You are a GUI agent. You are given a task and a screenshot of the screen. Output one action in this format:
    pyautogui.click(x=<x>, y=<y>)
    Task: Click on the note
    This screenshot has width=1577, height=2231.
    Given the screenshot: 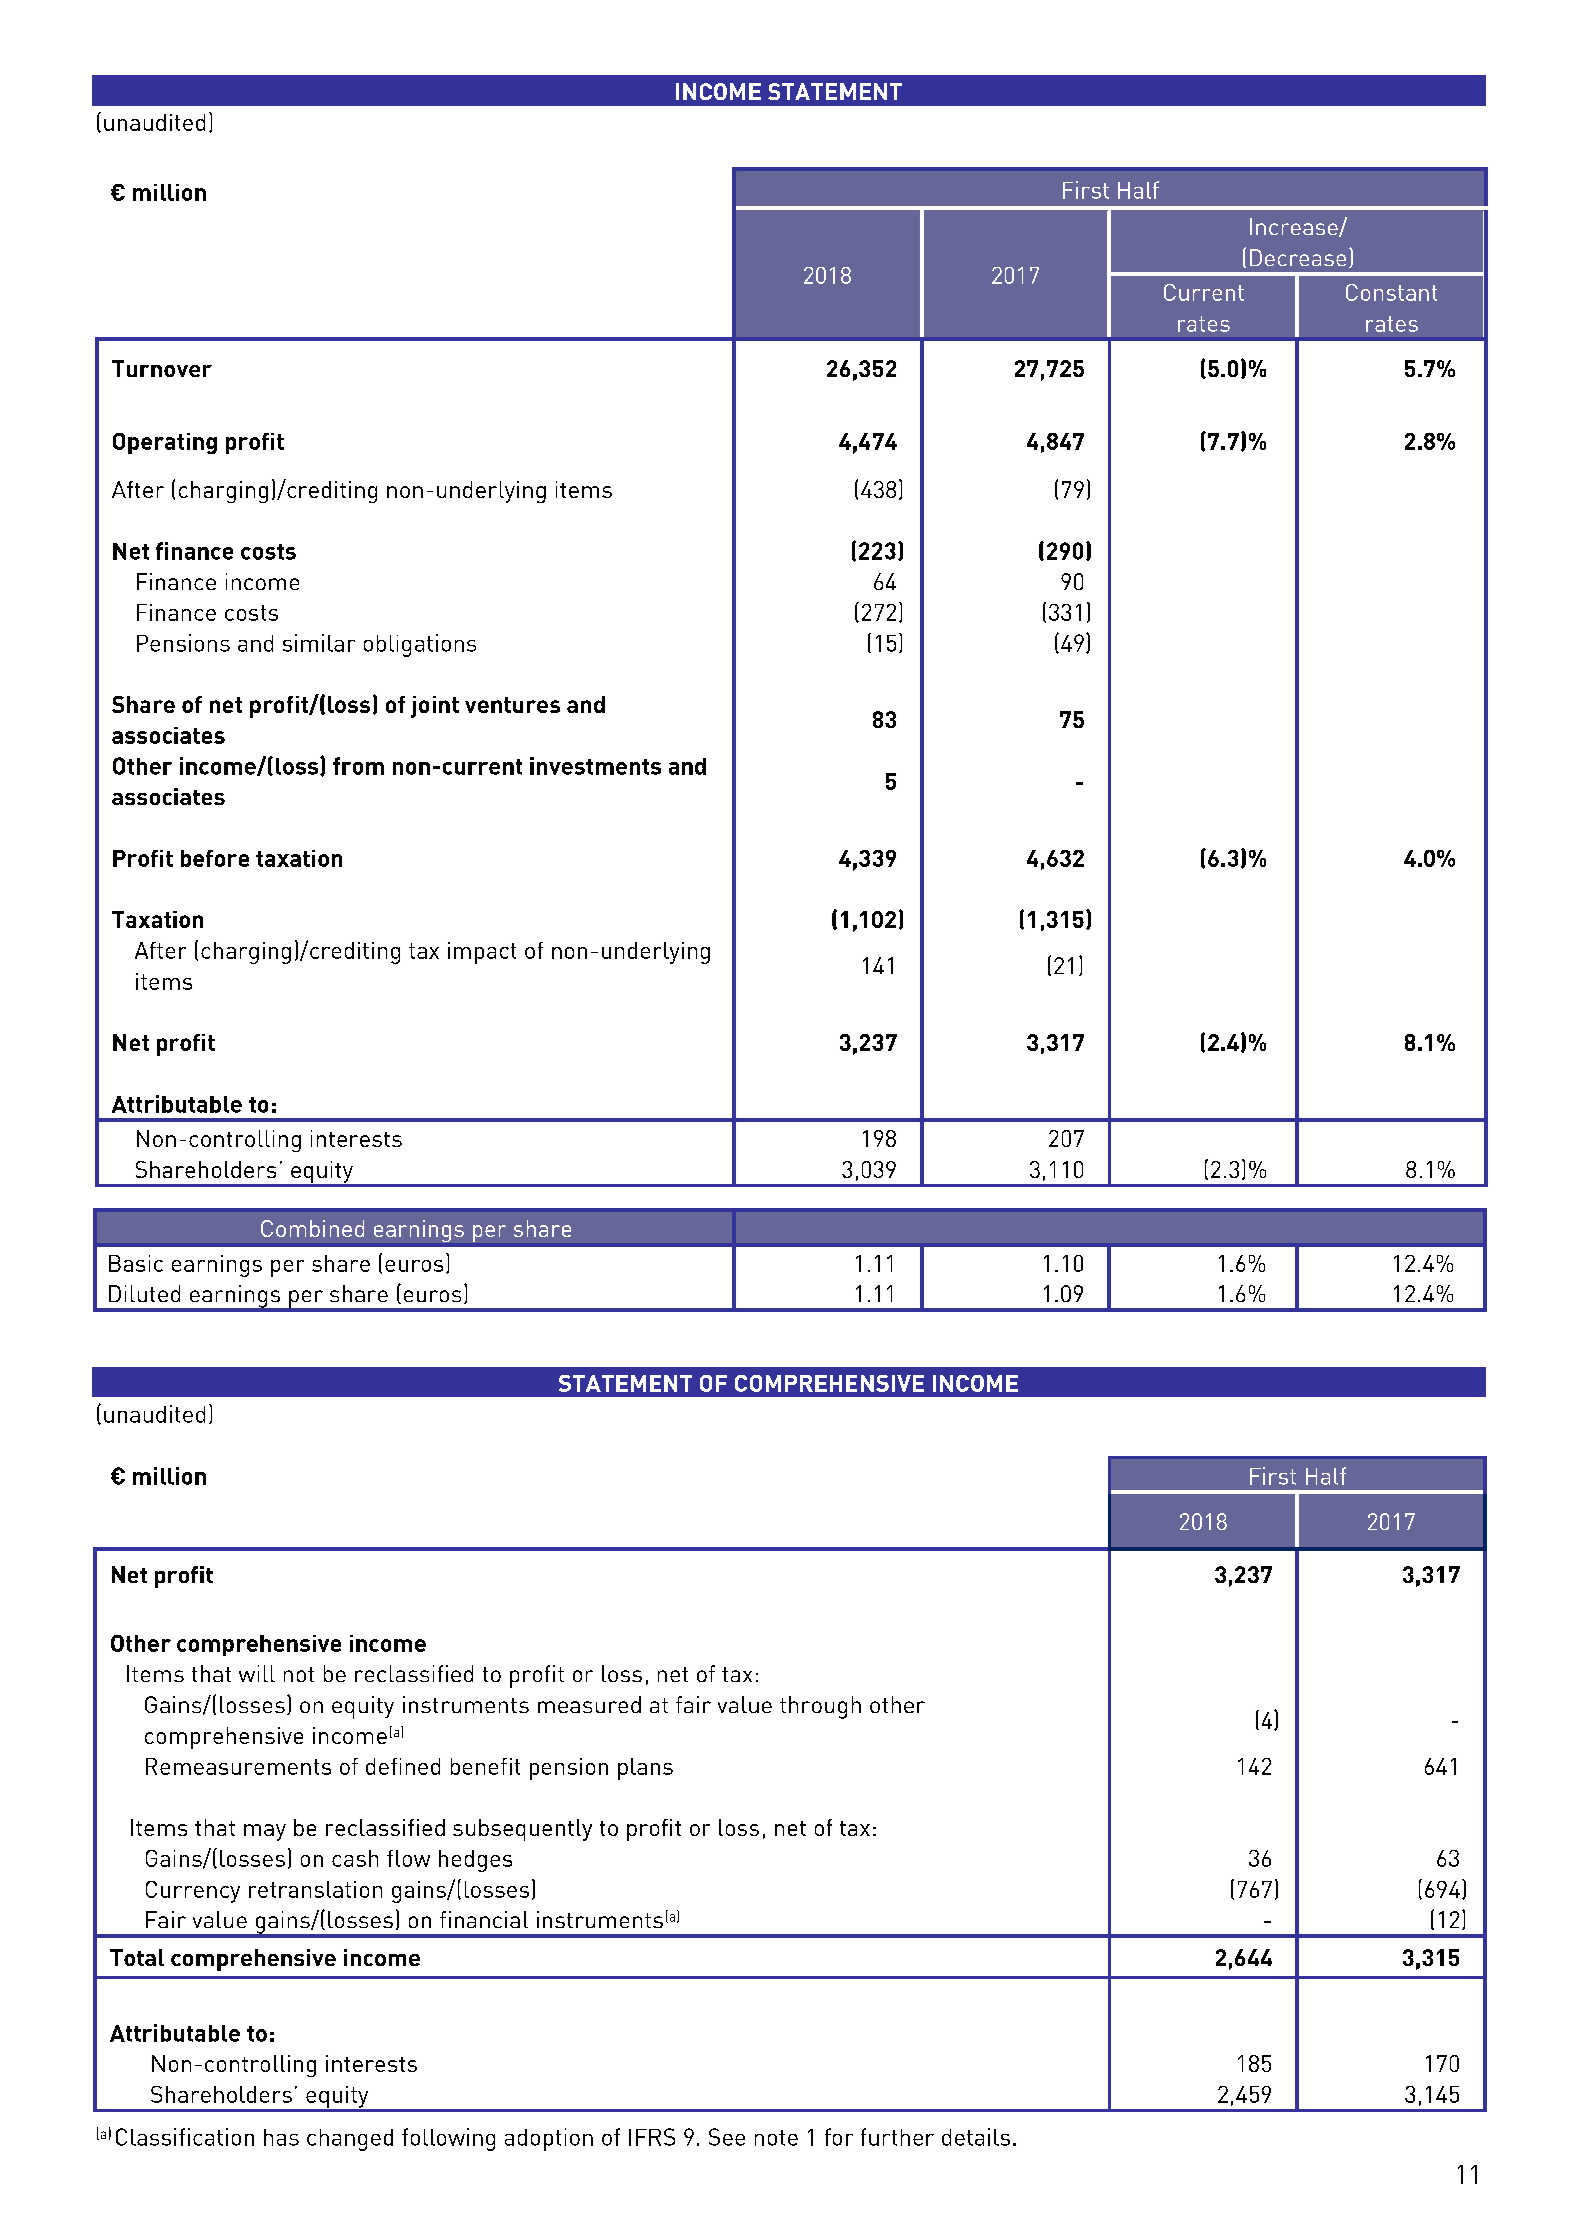 What is the action you would take?
    pyautogui.click(x=776, y=2138)
